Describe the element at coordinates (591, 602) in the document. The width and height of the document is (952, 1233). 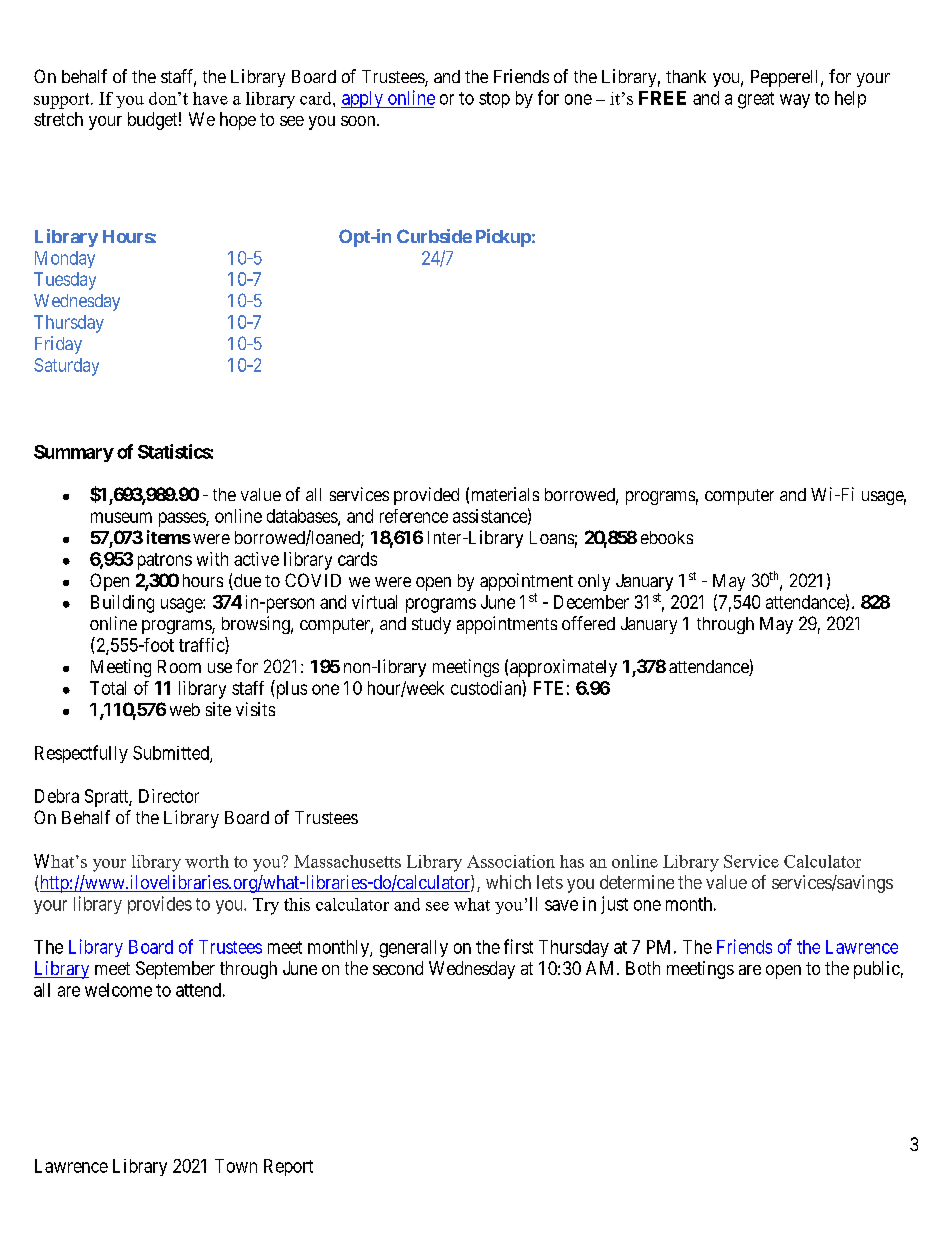
I see `December` at that location.
